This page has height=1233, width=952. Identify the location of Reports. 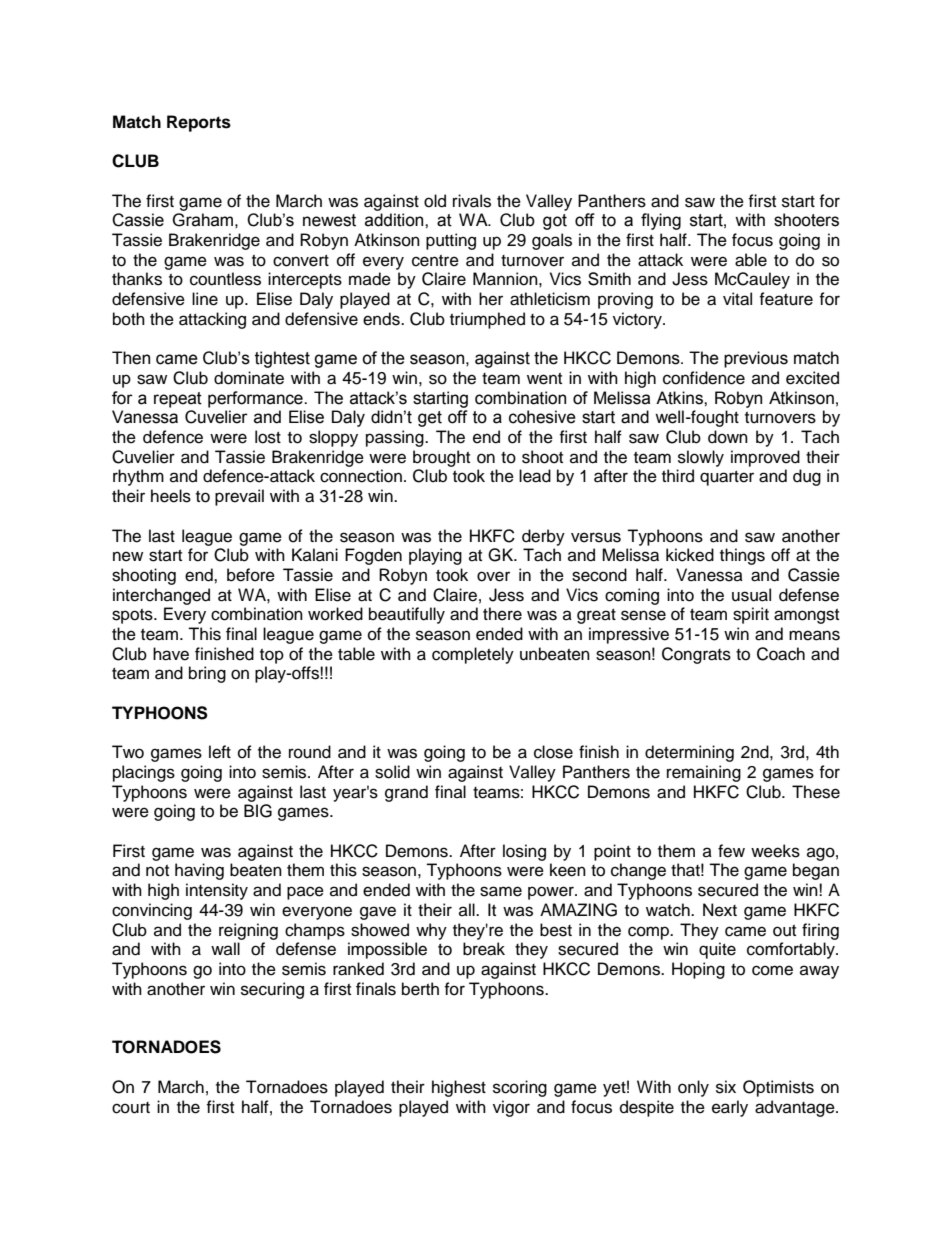
(199, 123).
